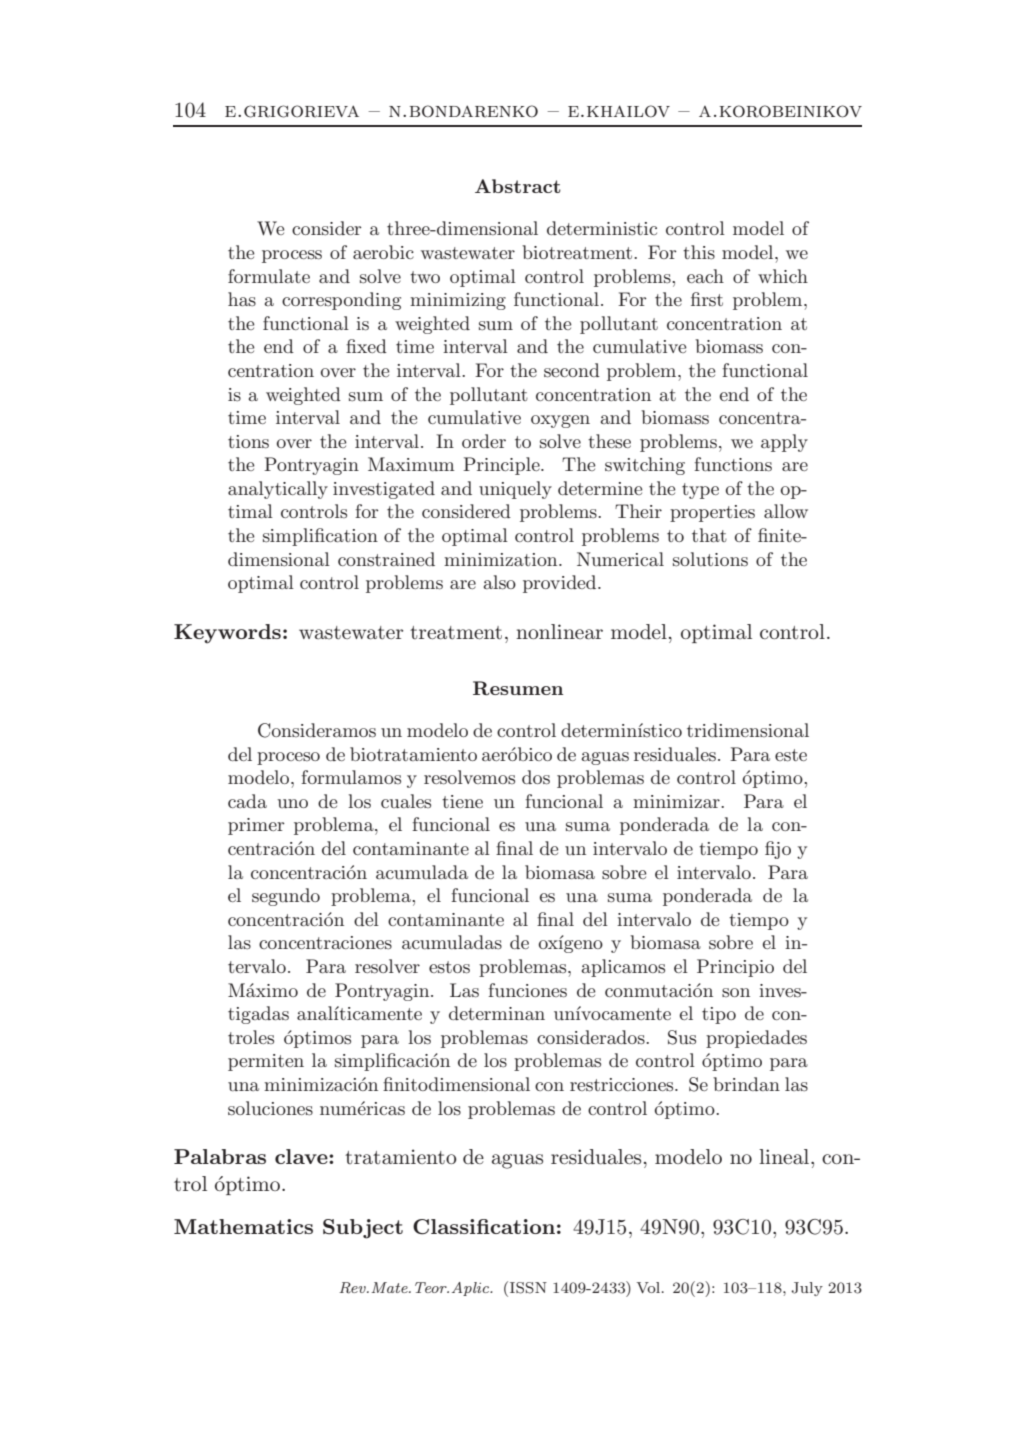 The image size is (1030, 1456). What do you see at coordinates (518, 688) in the page?
I see `Resumen` at bounding box center [518, 688].
